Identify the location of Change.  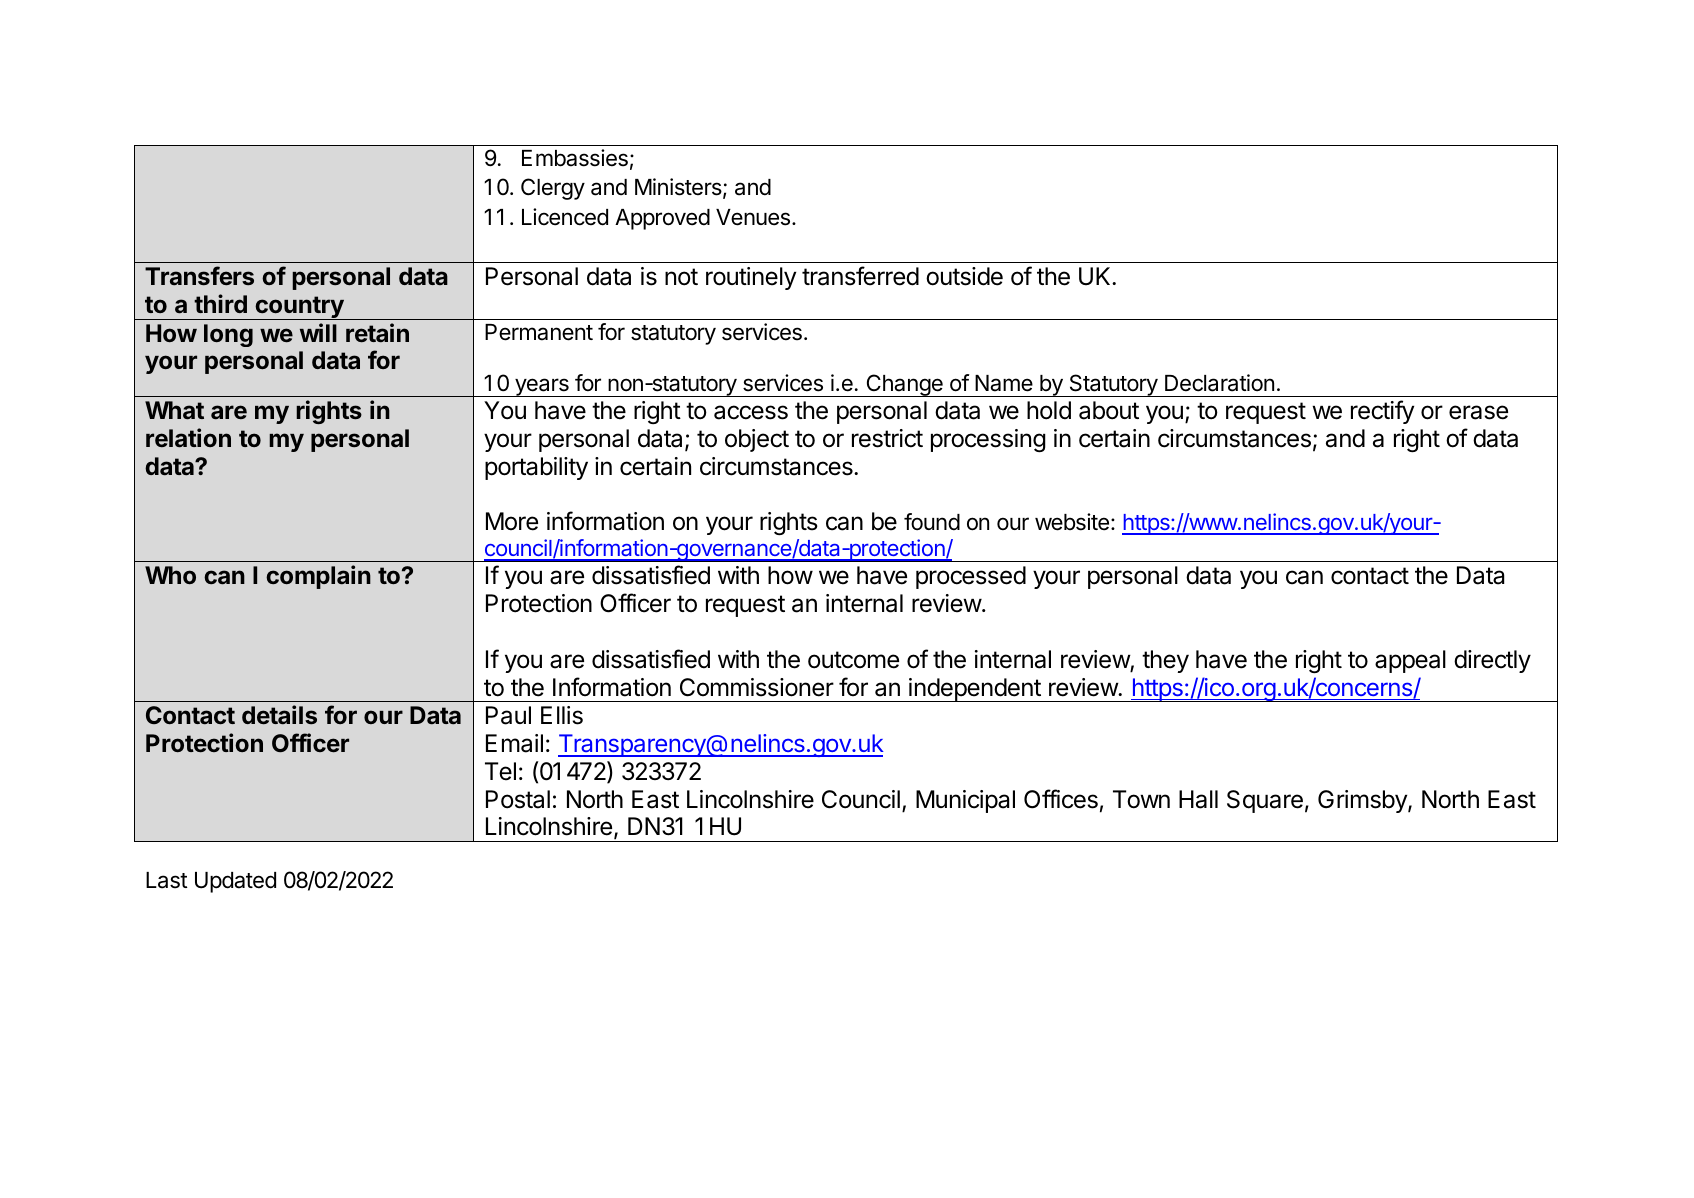
(904, 385).
